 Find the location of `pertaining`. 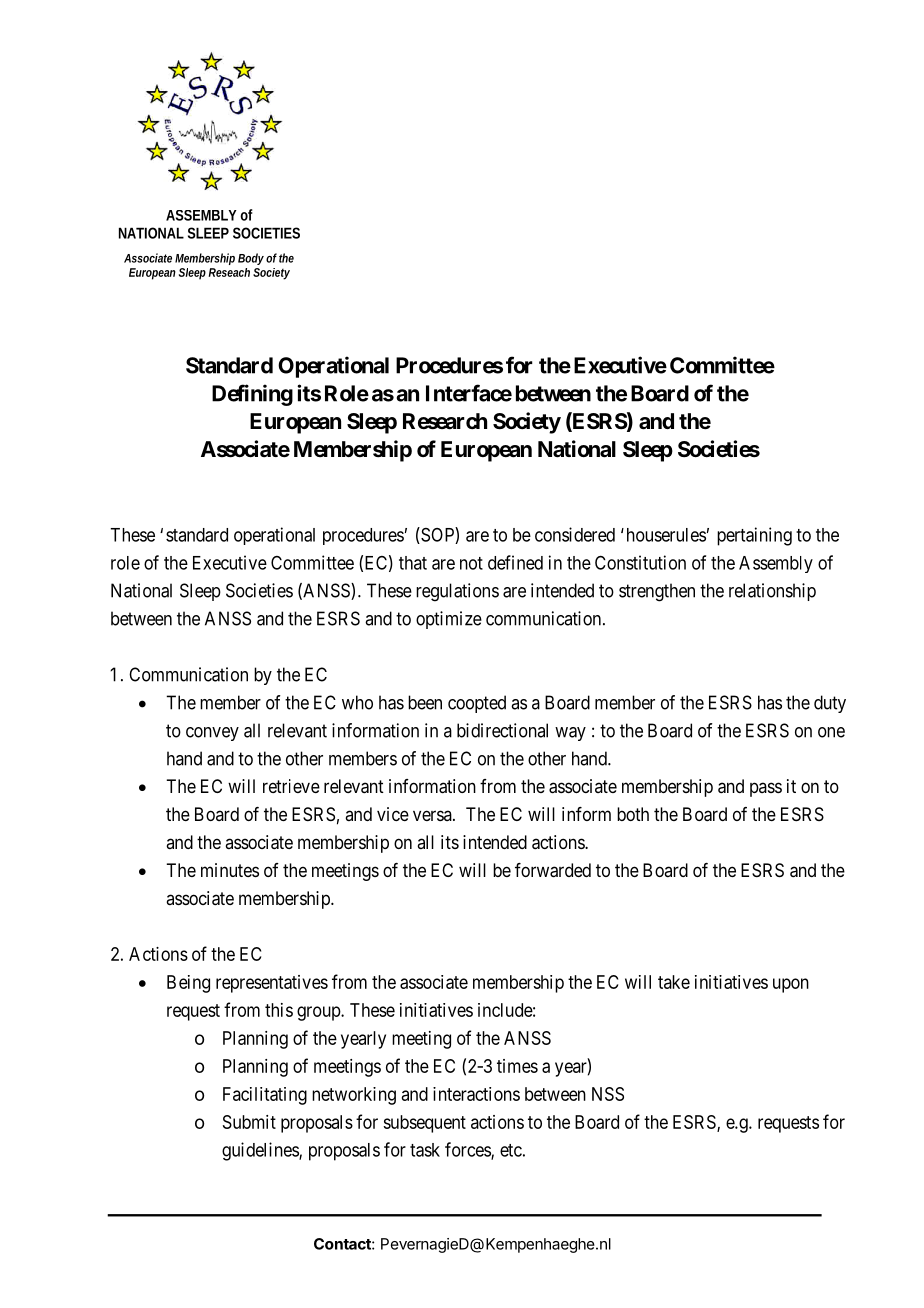

pertaining is located at coordinates (754, 536).
